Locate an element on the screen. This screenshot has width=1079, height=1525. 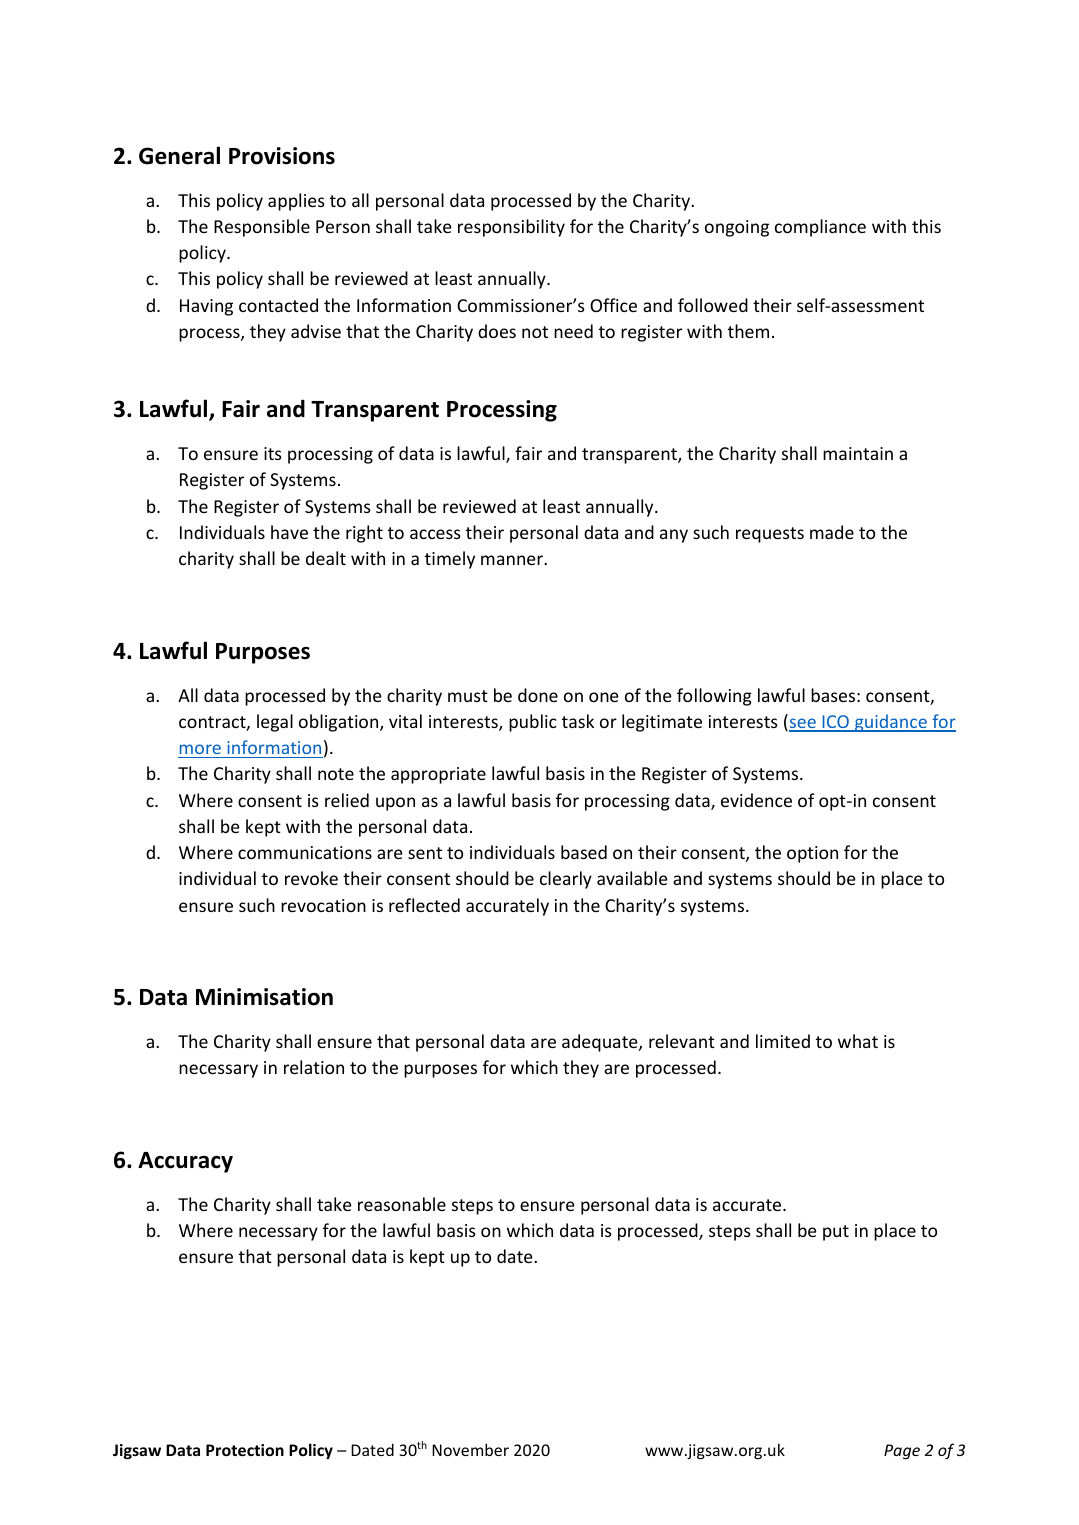
Page is located at coordinates (902, 1451).
